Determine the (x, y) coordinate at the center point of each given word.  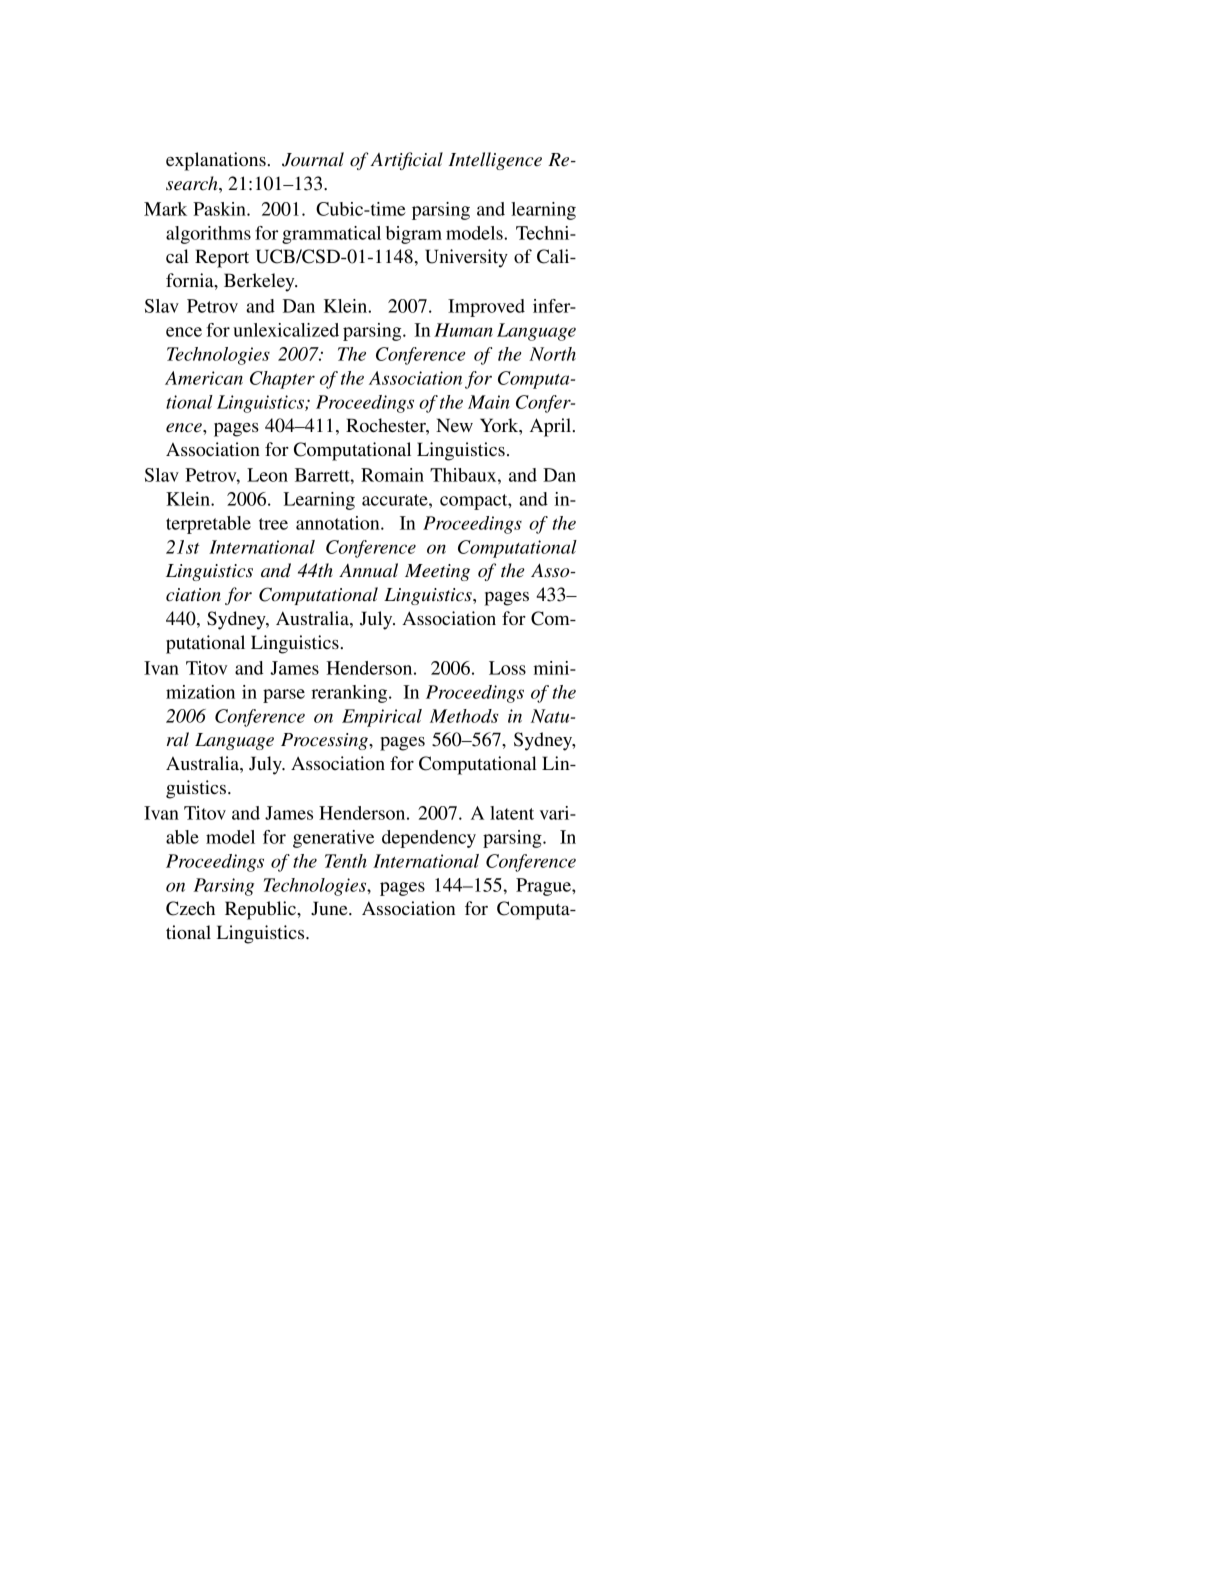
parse (284, 696)
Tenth (346, 861)
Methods (464, 716)
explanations (216, 161)
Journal (313, 159)
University (466, 258)
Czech (190, 908)
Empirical (382, 718)
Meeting (437, 572)
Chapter (282, 380)
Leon (267, 475)
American (204, 378)
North (552, 354)
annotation (339, 523)
